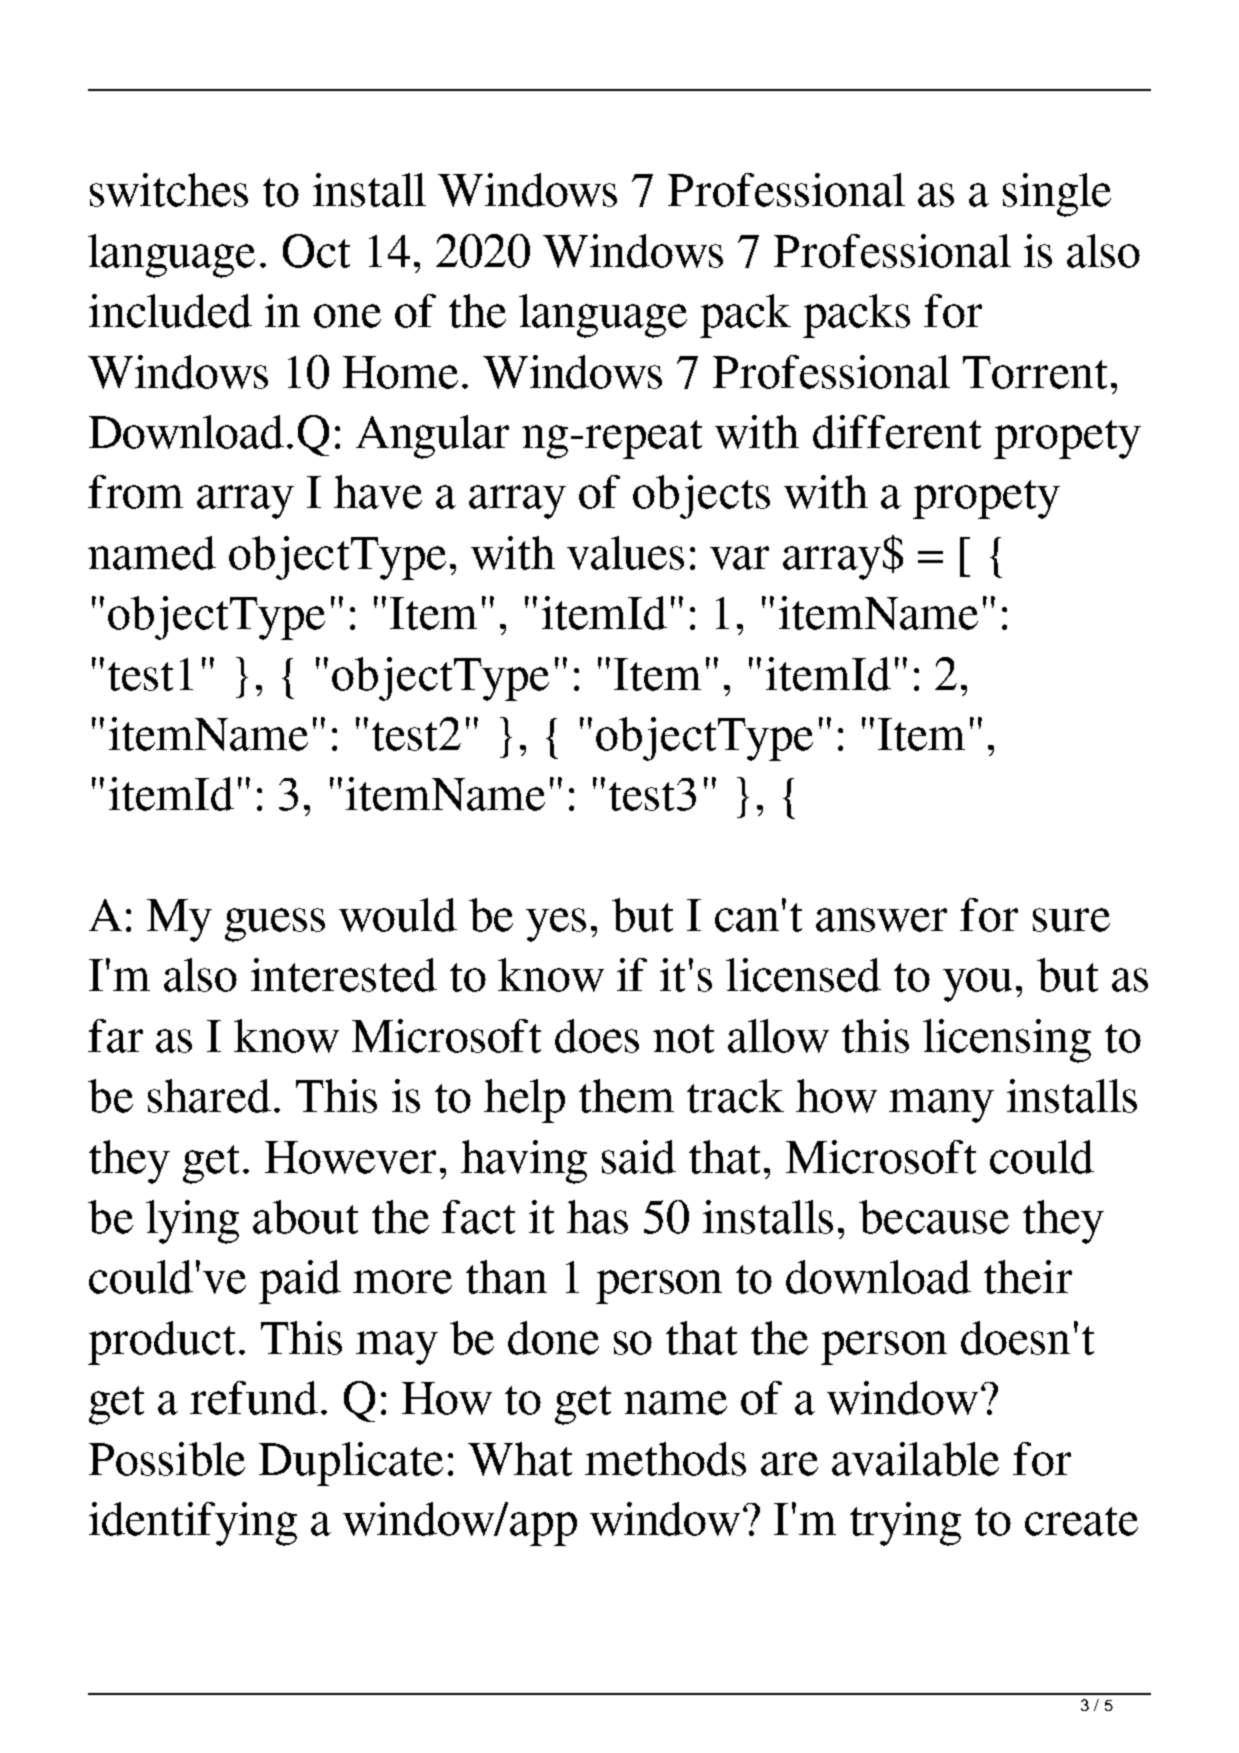 Image resolution: width=1239 pixels, height=1753 pixels. Describe the element at coordinates (1057, 195) in the image. I see `single` at that location.
